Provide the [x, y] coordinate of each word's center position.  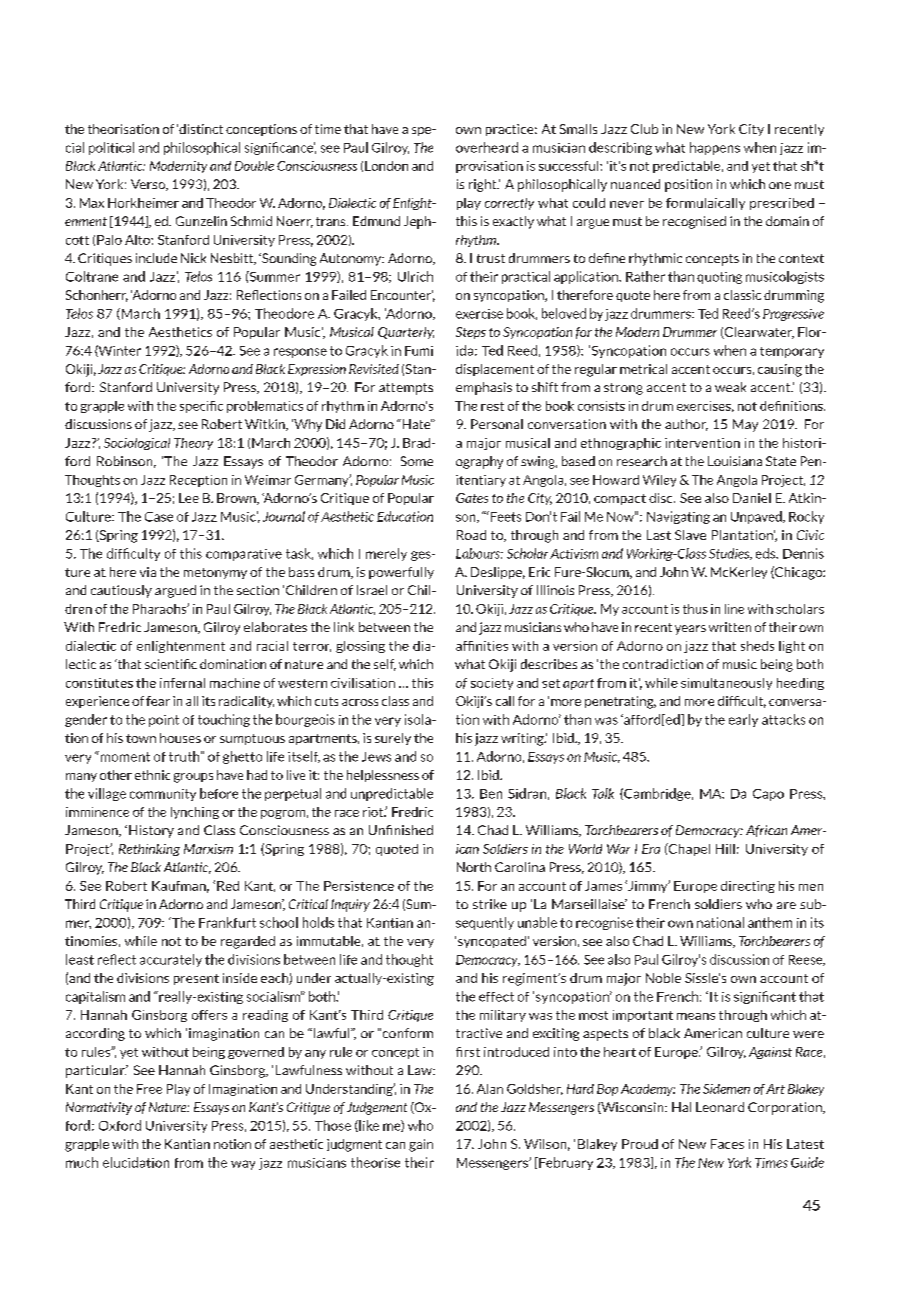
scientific [171, 664]
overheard [487, 147]
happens [715, 148]
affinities [482, 646]
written [730, 627]
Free [149, 1089]
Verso [149, 185]
